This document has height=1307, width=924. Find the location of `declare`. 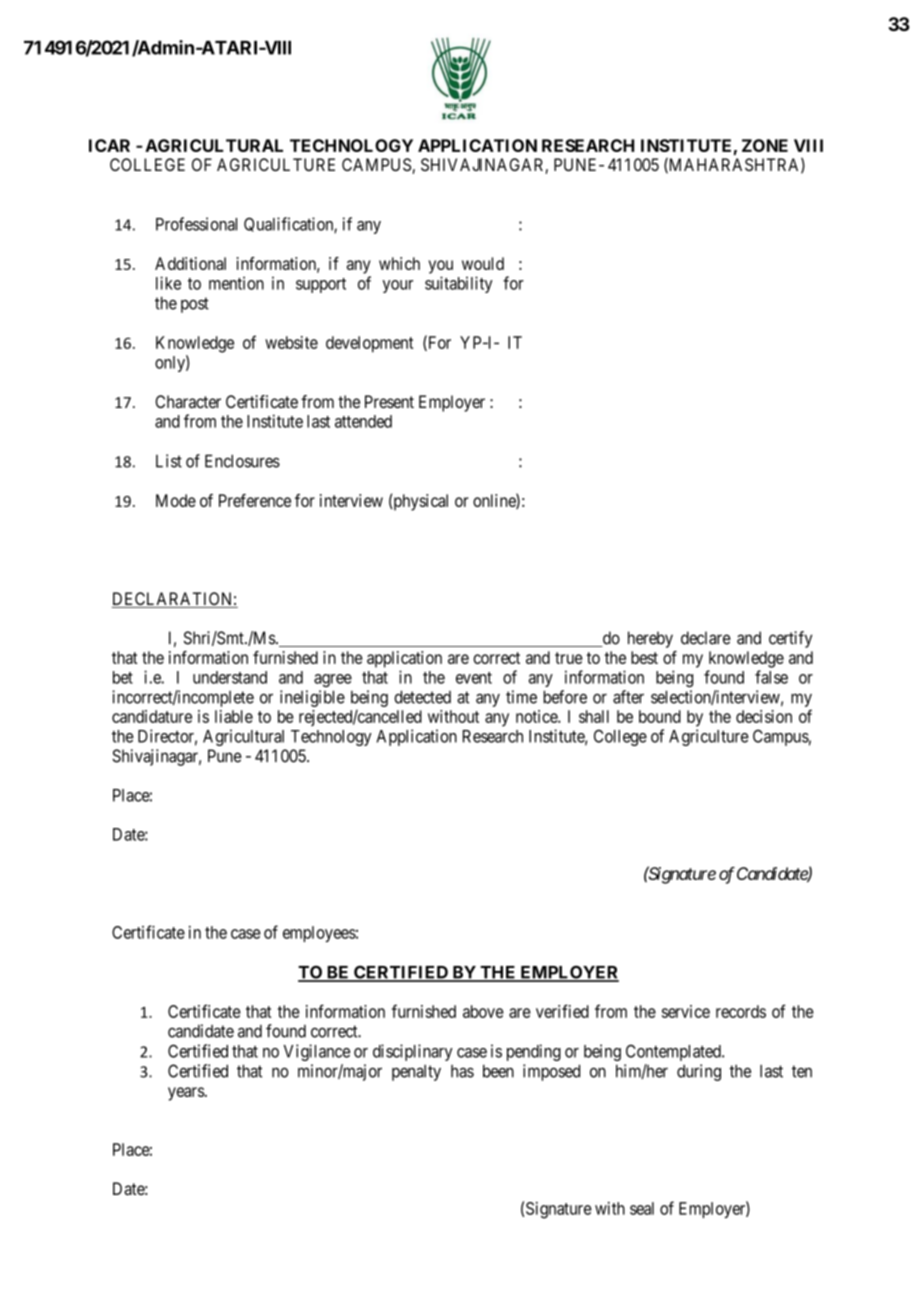

declare is located at coordinates (706, 638).
